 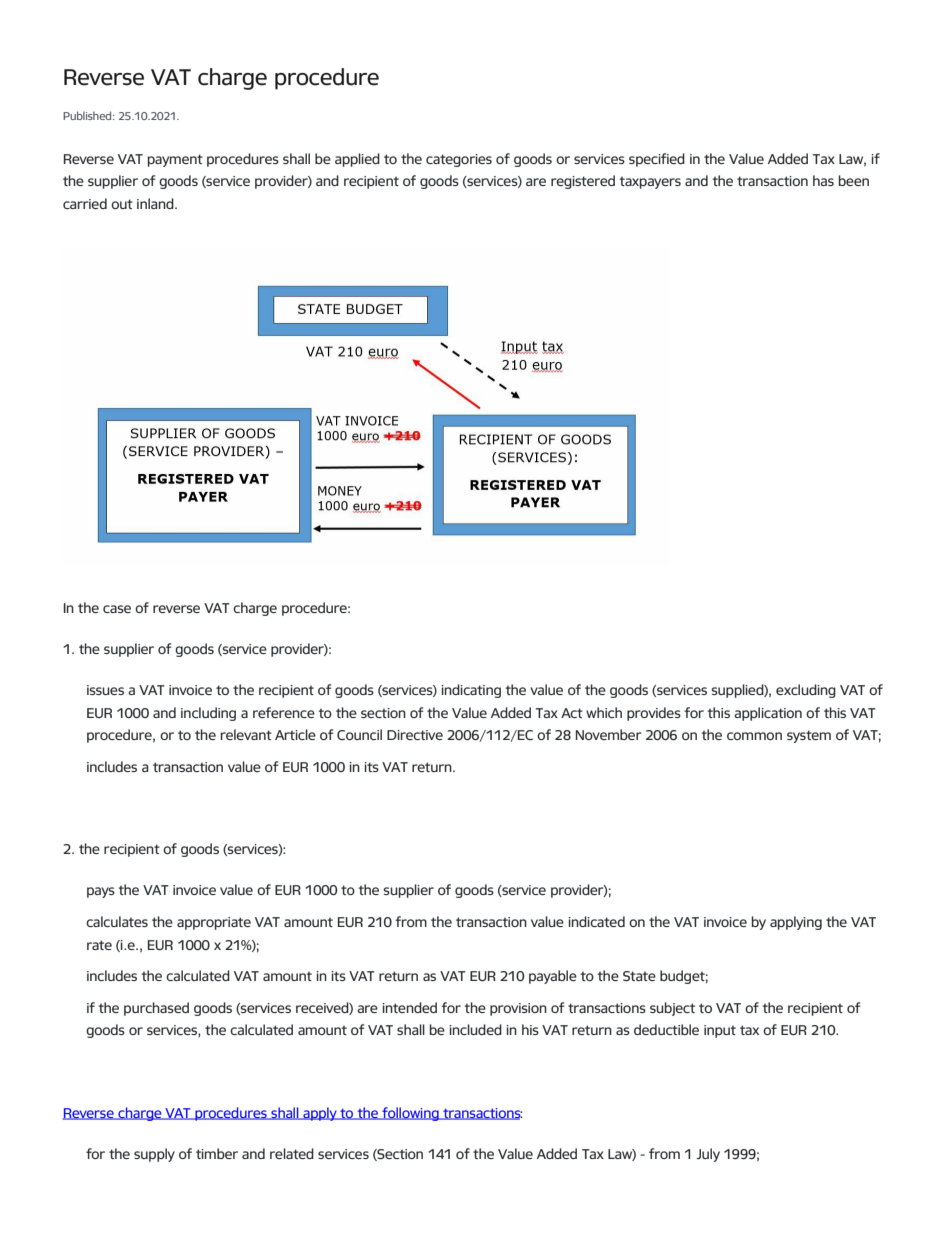 What do you see at coordinates (806, 691) in the page?
I see `excluding` at bounding box center [806, 691].
